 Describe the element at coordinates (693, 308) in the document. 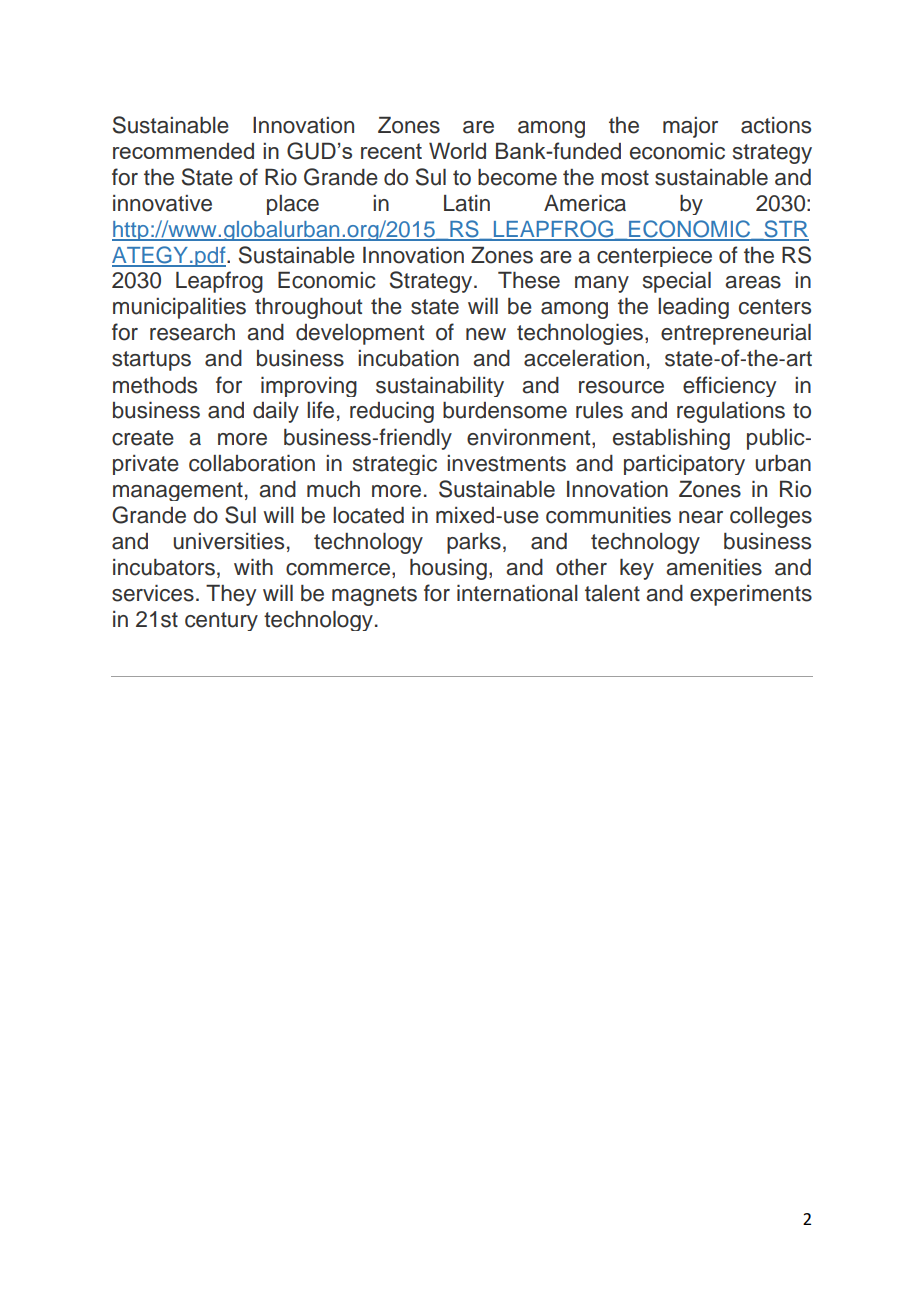

I see `leading` at that location.
